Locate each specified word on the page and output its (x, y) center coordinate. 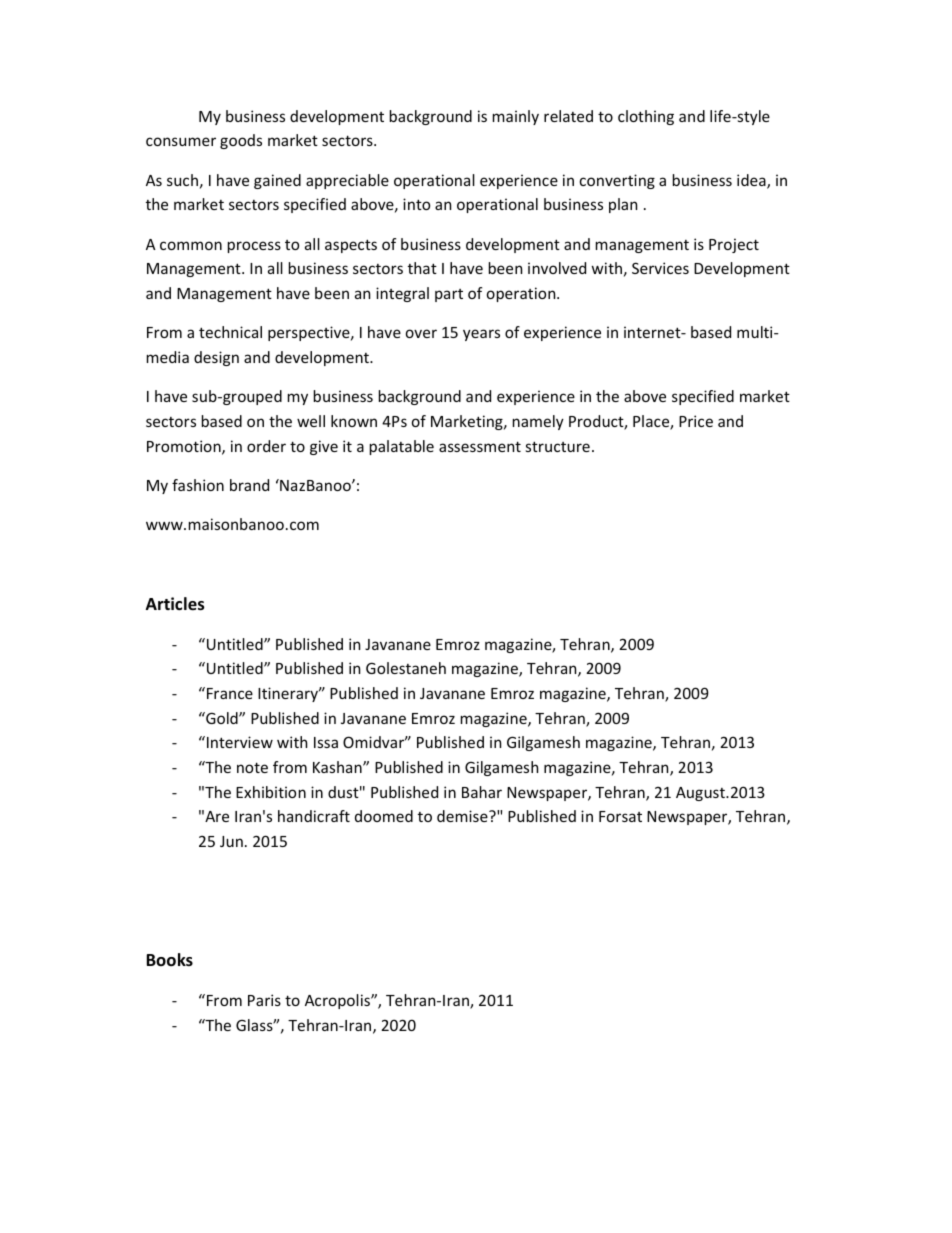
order (266, 446)
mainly (516, 117)
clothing (646, 117)
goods (241, 141)
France (230, 693)
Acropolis (338, 1001)
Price (696, 421)
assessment (480, 446)
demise (463, 816)
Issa (326, 742)
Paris (264, 1000)
